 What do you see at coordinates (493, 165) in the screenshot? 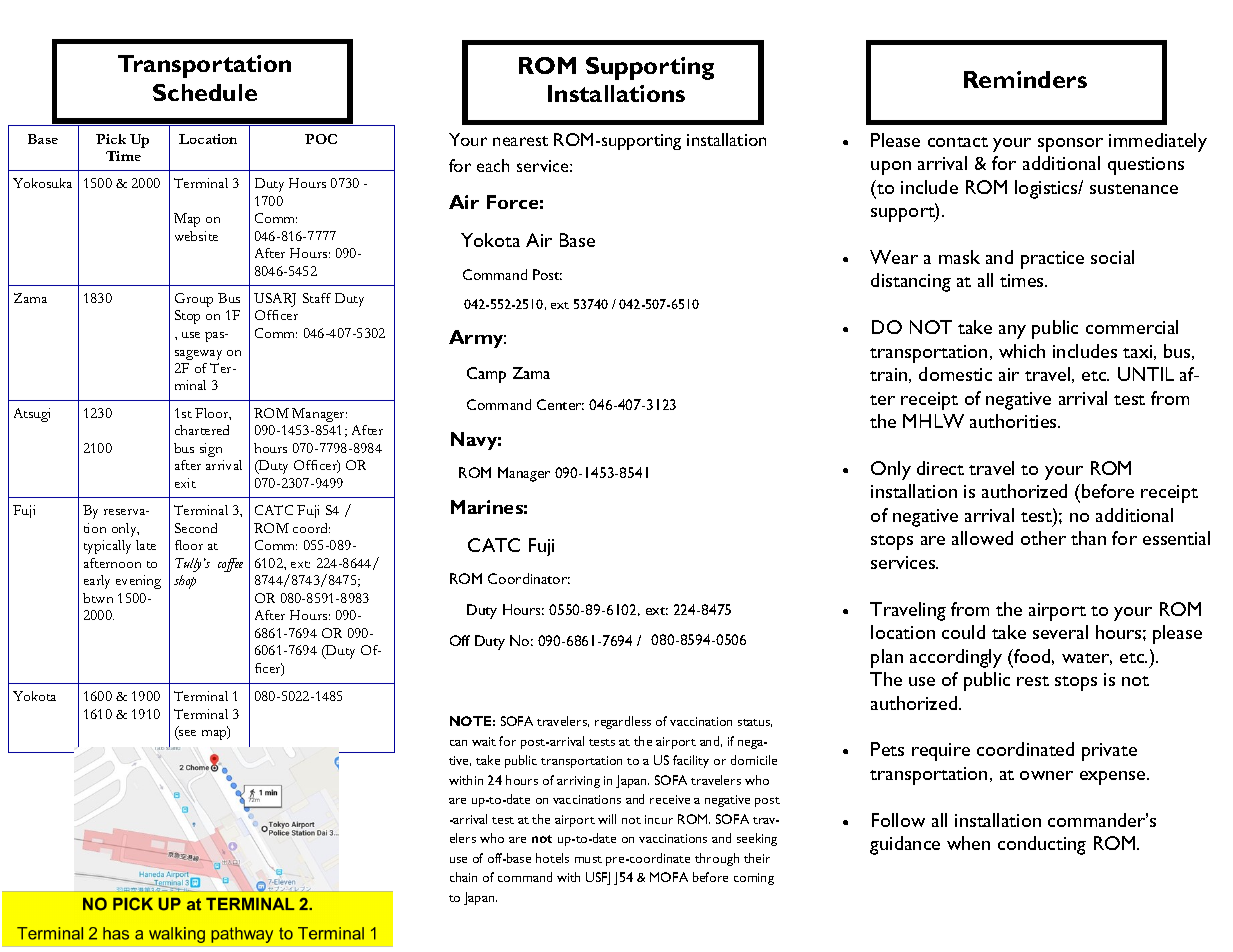
I see `each` at bounding box center [493, 165].
